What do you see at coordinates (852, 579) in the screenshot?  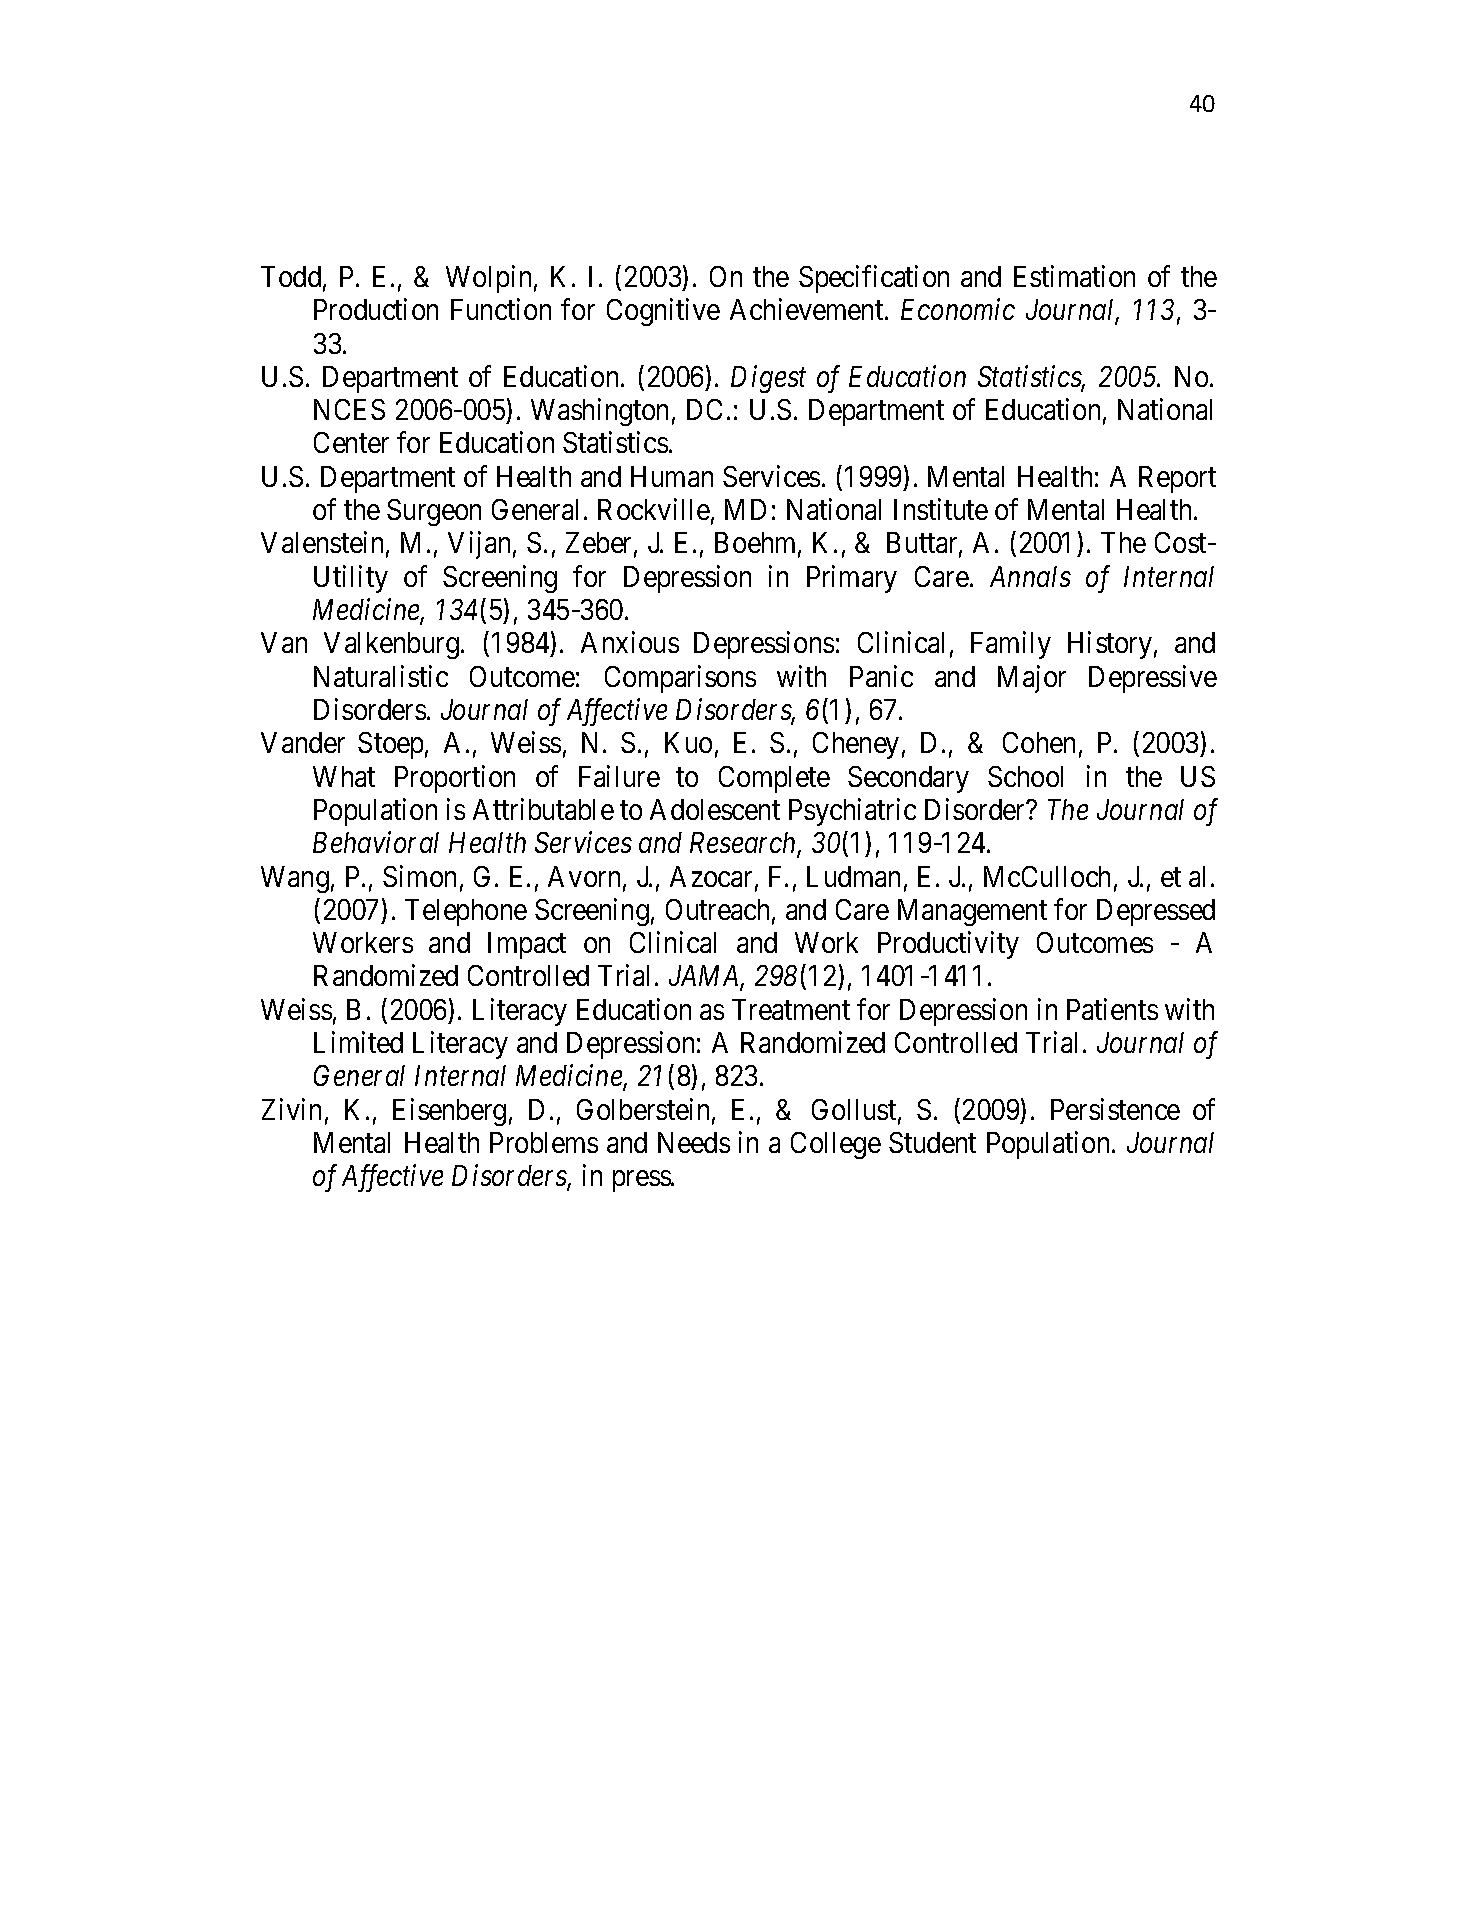 I see `Primary` at bounding box center [852, 579].
